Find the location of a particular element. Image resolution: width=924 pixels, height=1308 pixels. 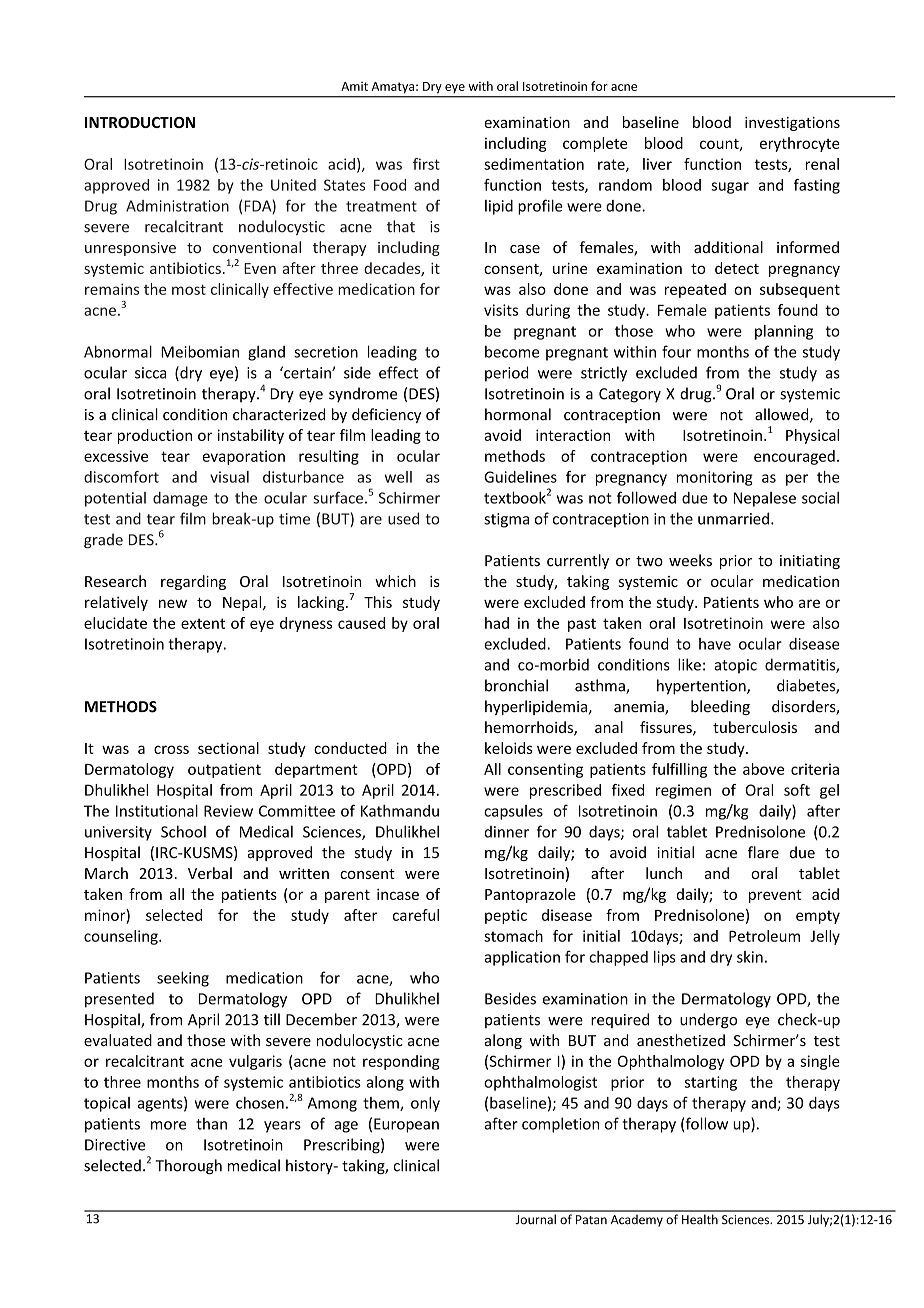

capsules is located at coordinates (513, 812).
